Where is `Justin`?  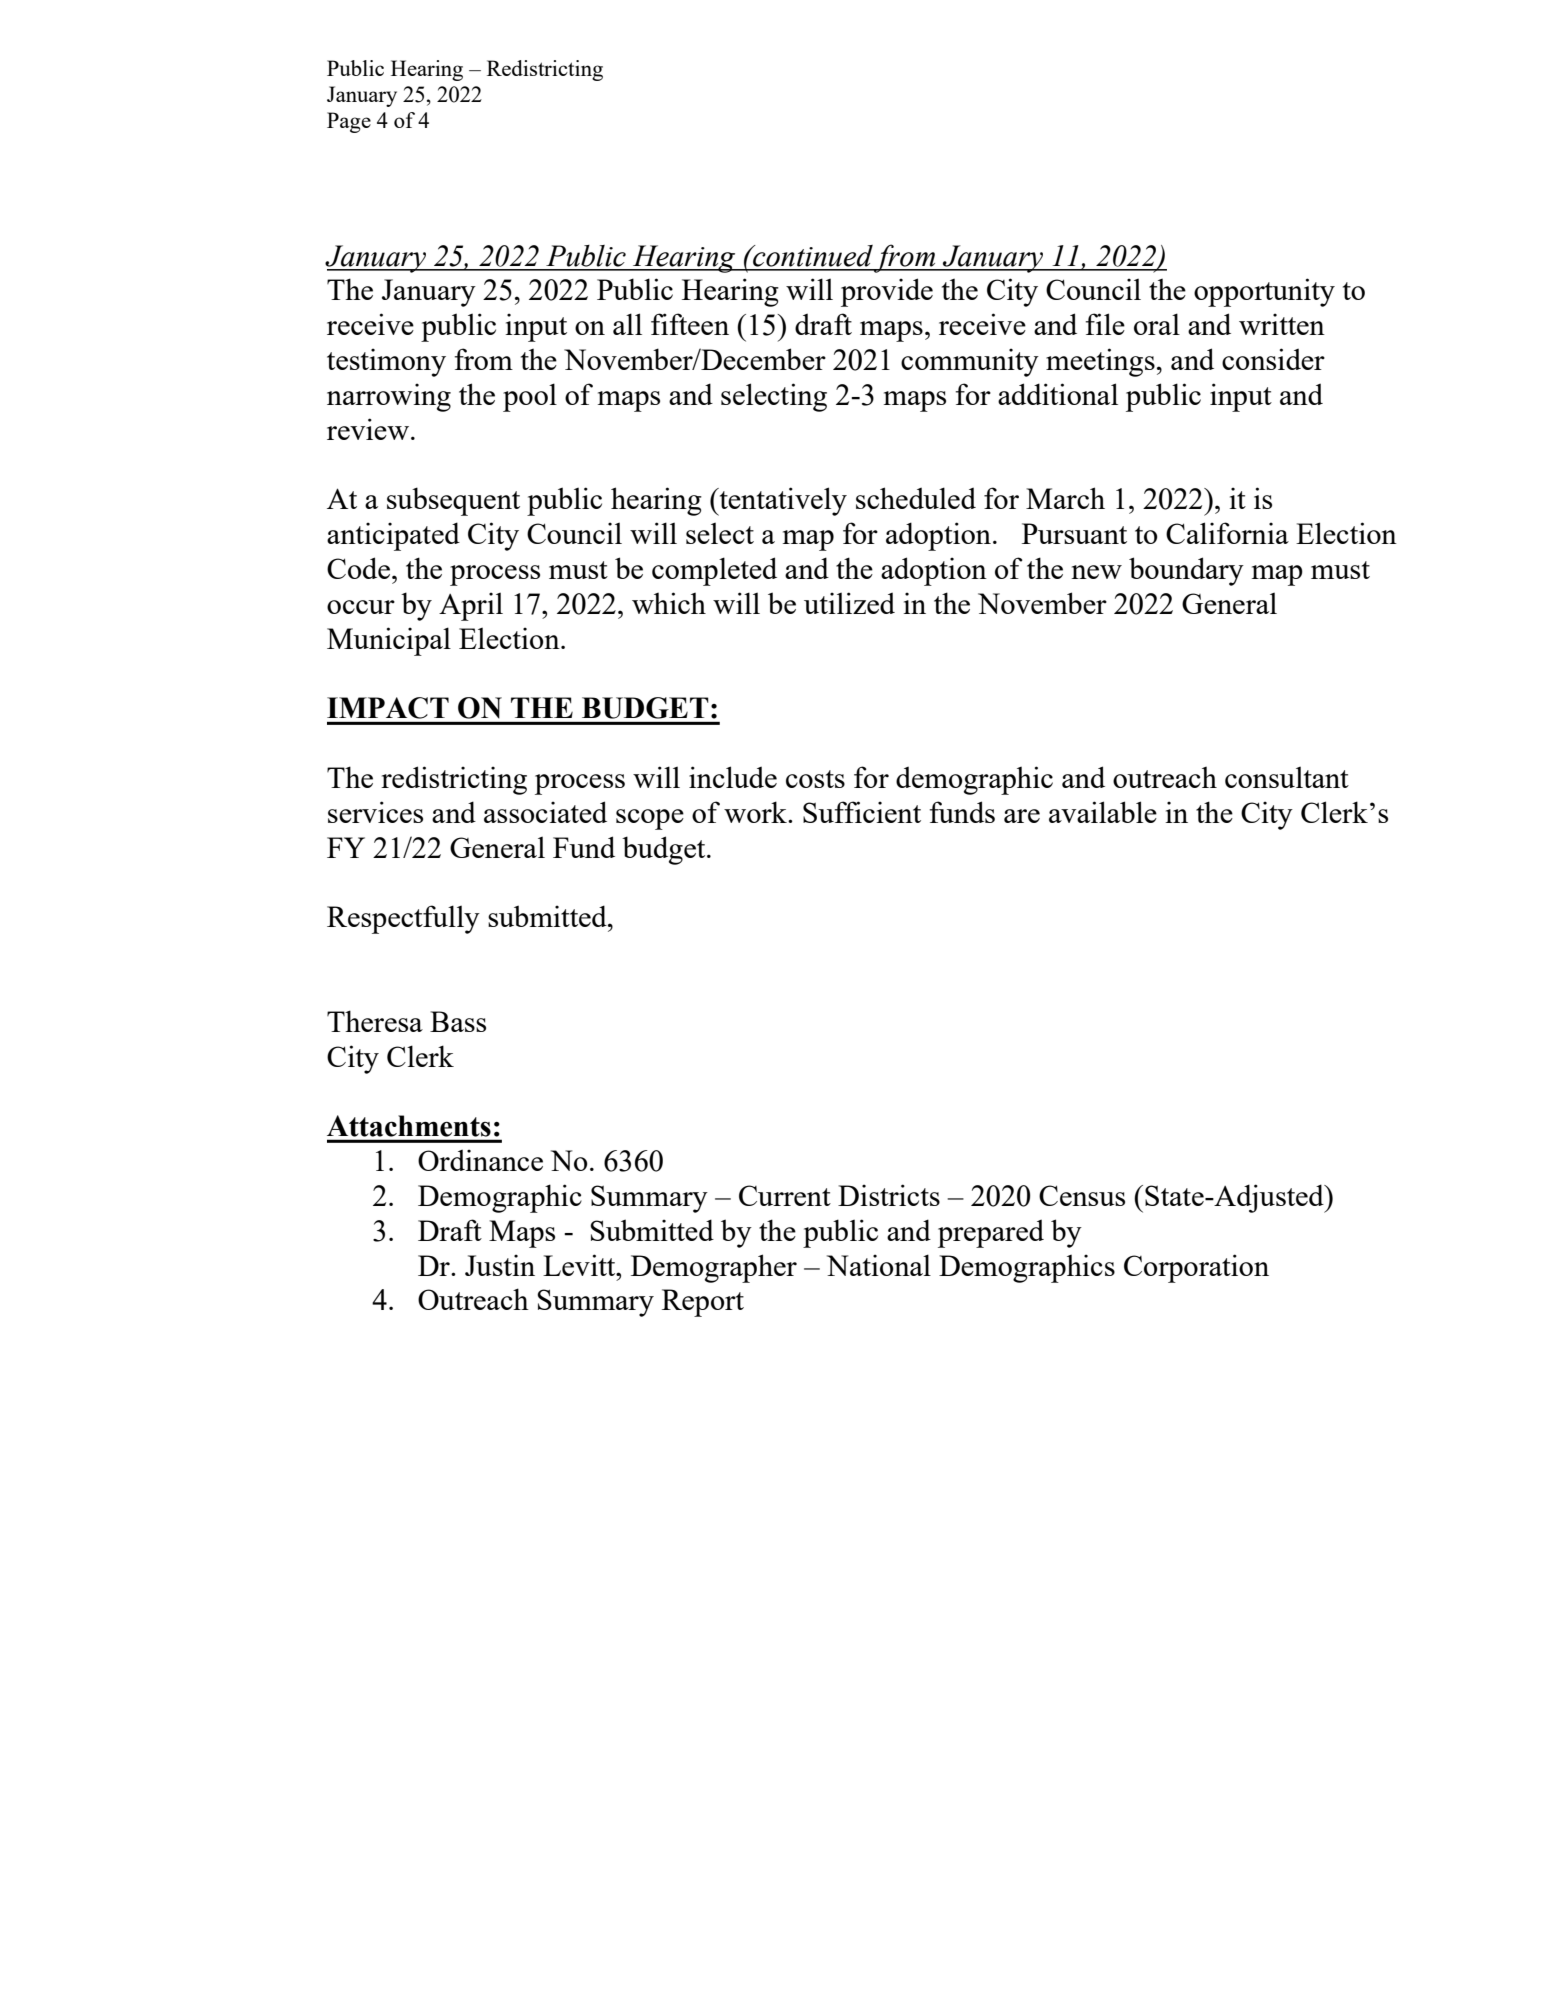 Justin is located at coordinates (500, 1265).
